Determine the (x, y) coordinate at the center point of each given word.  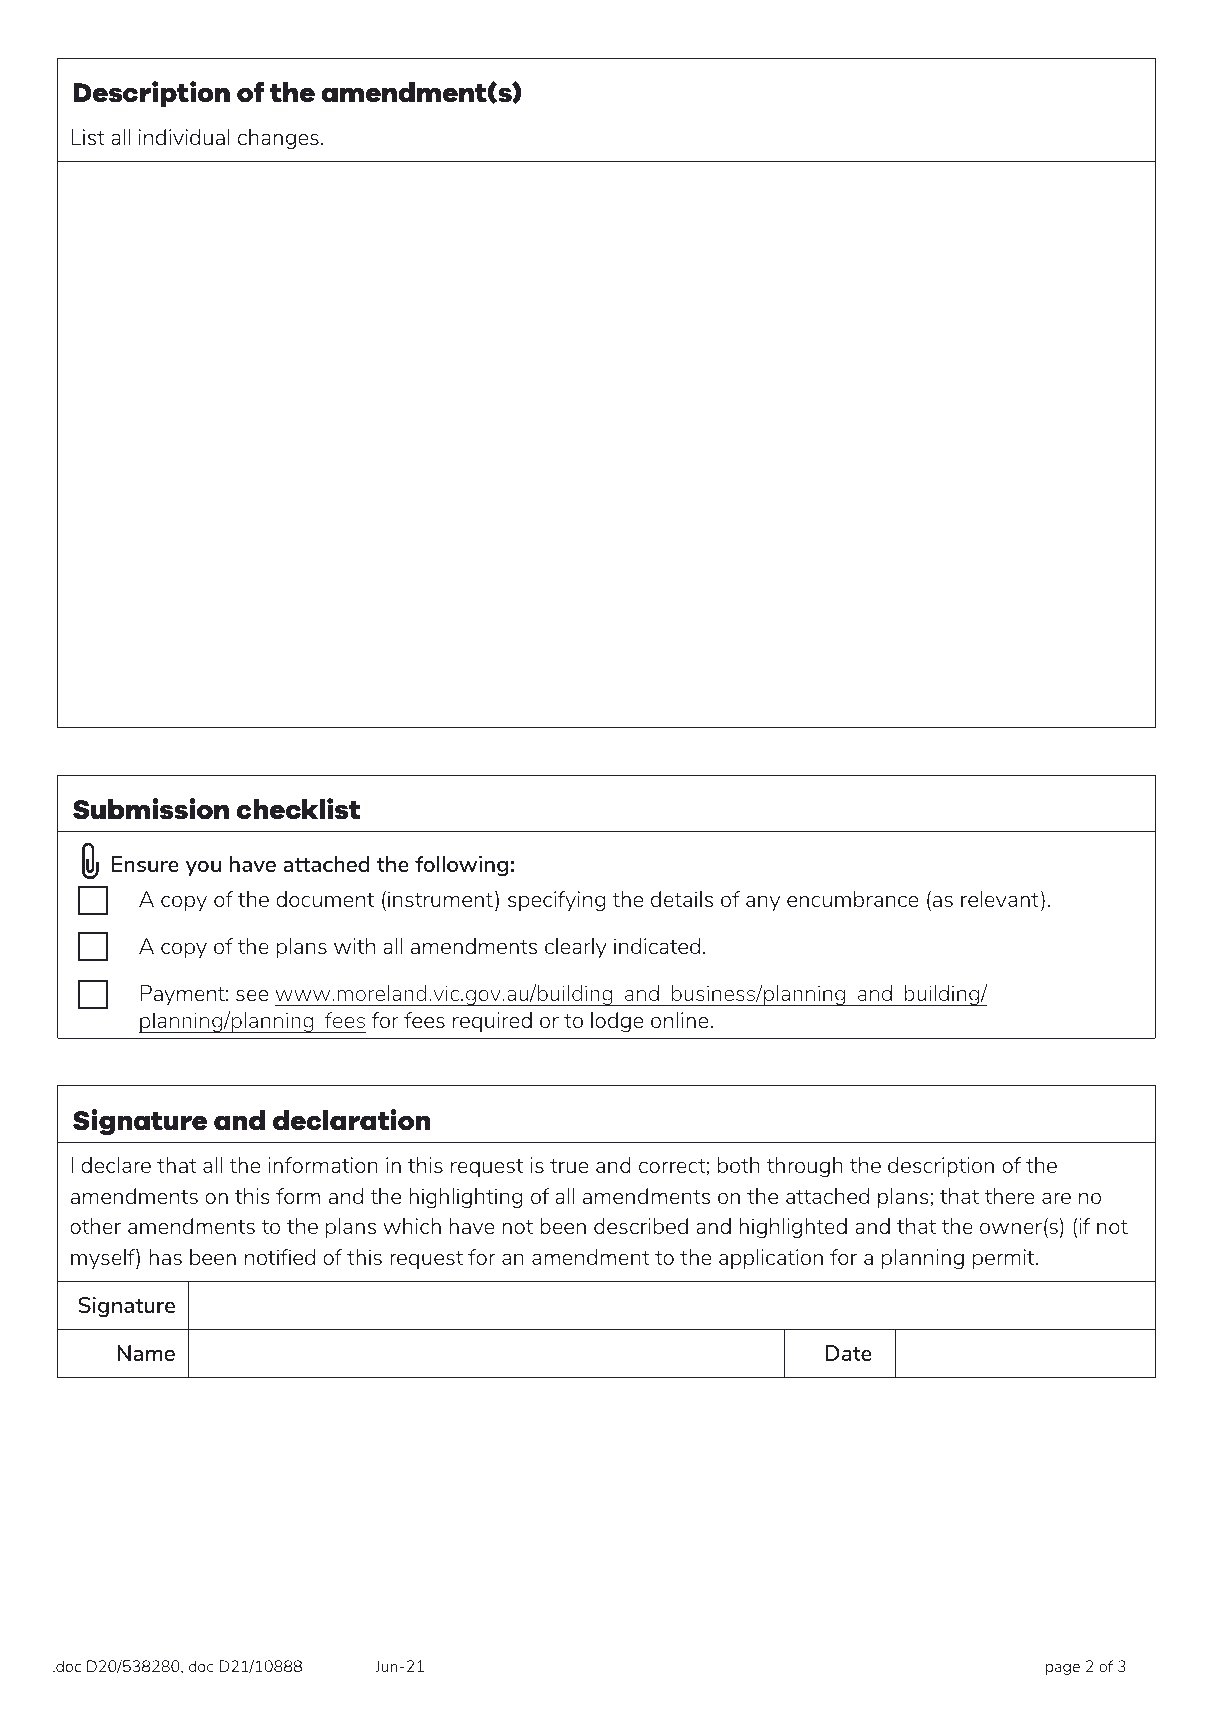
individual (184, 137)
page (1063, 1669)
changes (278, 139)
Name (146, 1353)
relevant (1000, 899)
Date (848, 1353)
